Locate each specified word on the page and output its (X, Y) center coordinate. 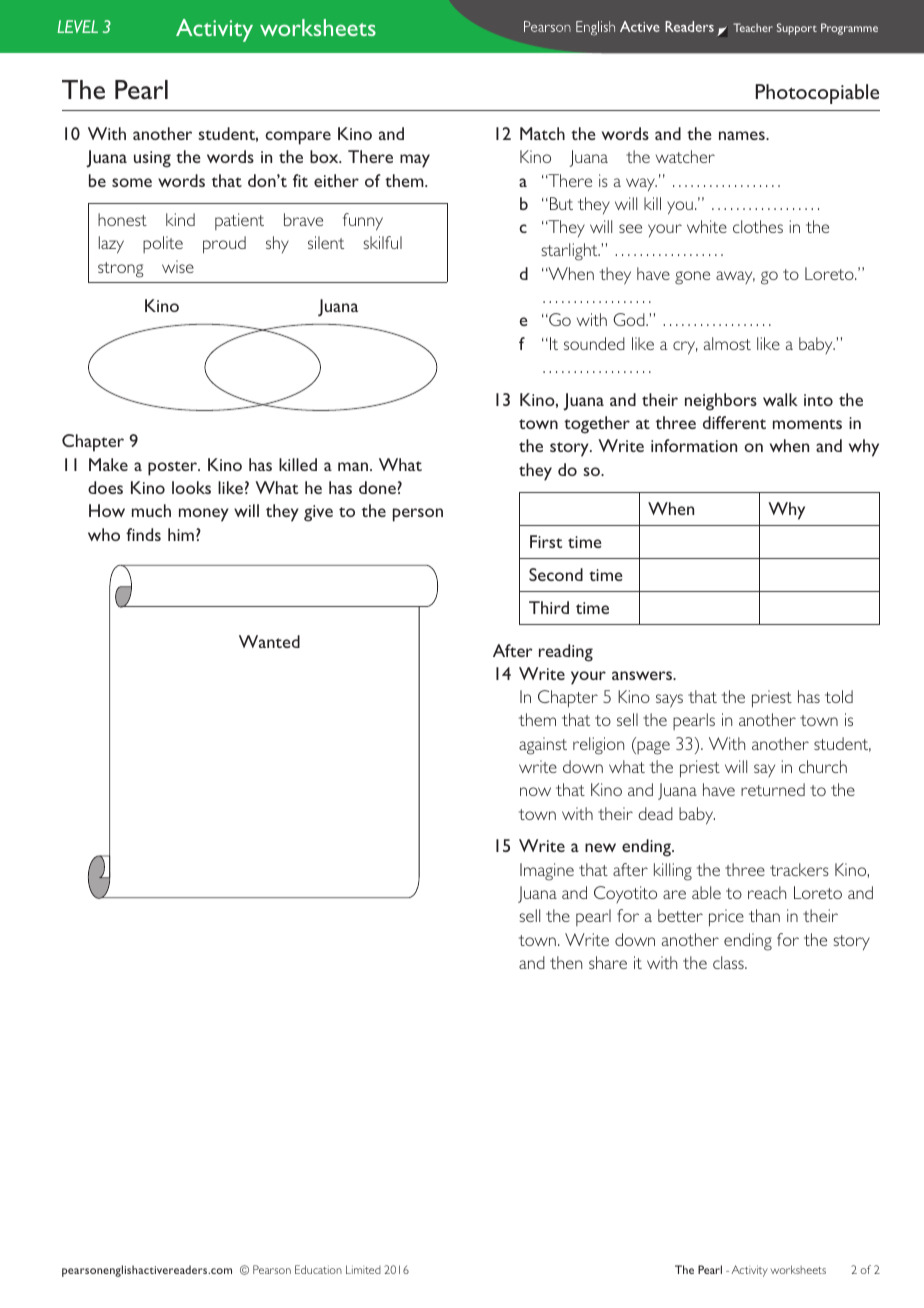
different (734, 422)
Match (542, 133)
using (152, 159)
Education (318, 1269)
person (418, 515)
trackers (799, 869)
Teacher (753, 27)
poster (174, 468)
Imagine (547, 872)
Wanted (269, 641)
